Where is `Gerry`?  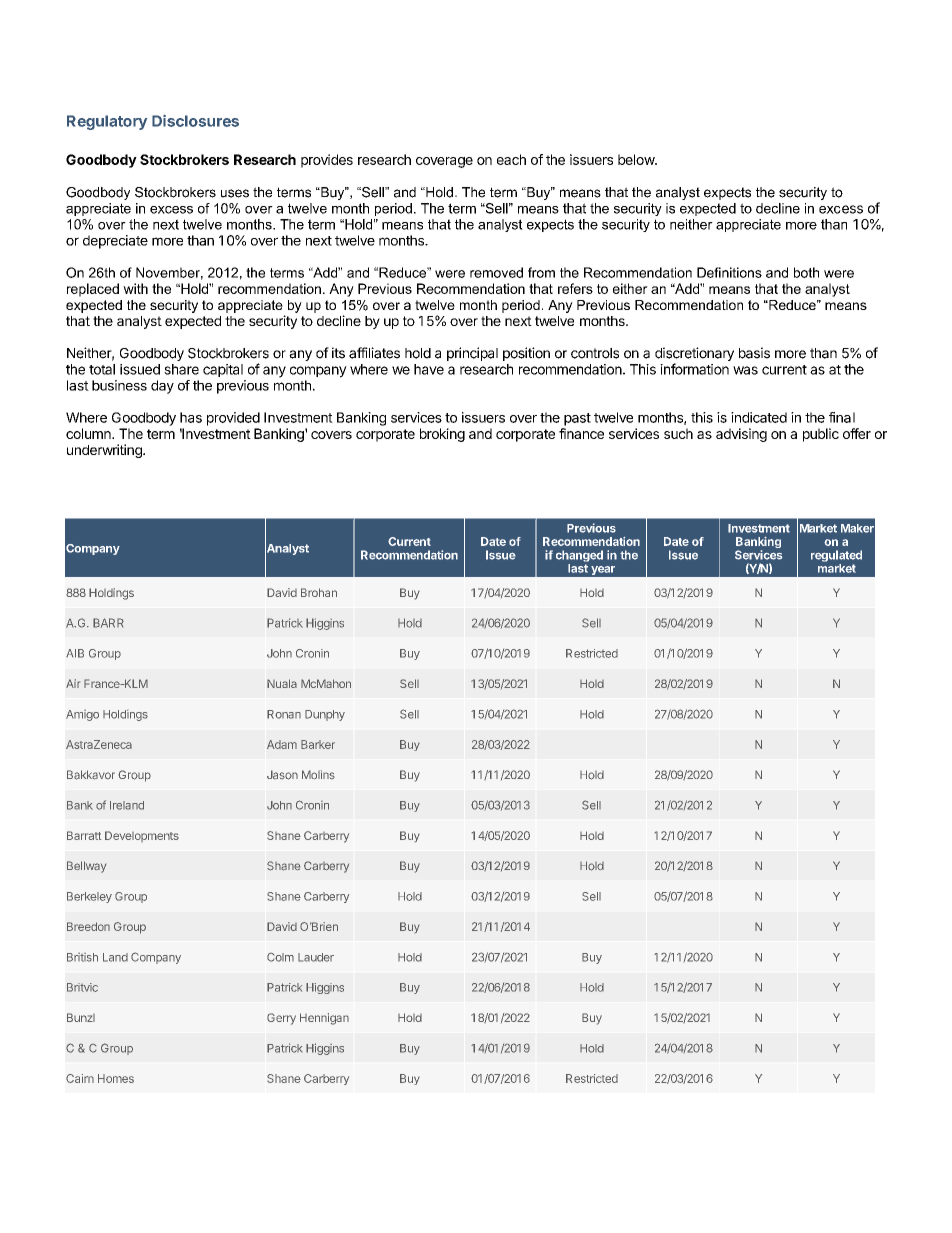 Gerry is located at coordinates (281, 1019).
